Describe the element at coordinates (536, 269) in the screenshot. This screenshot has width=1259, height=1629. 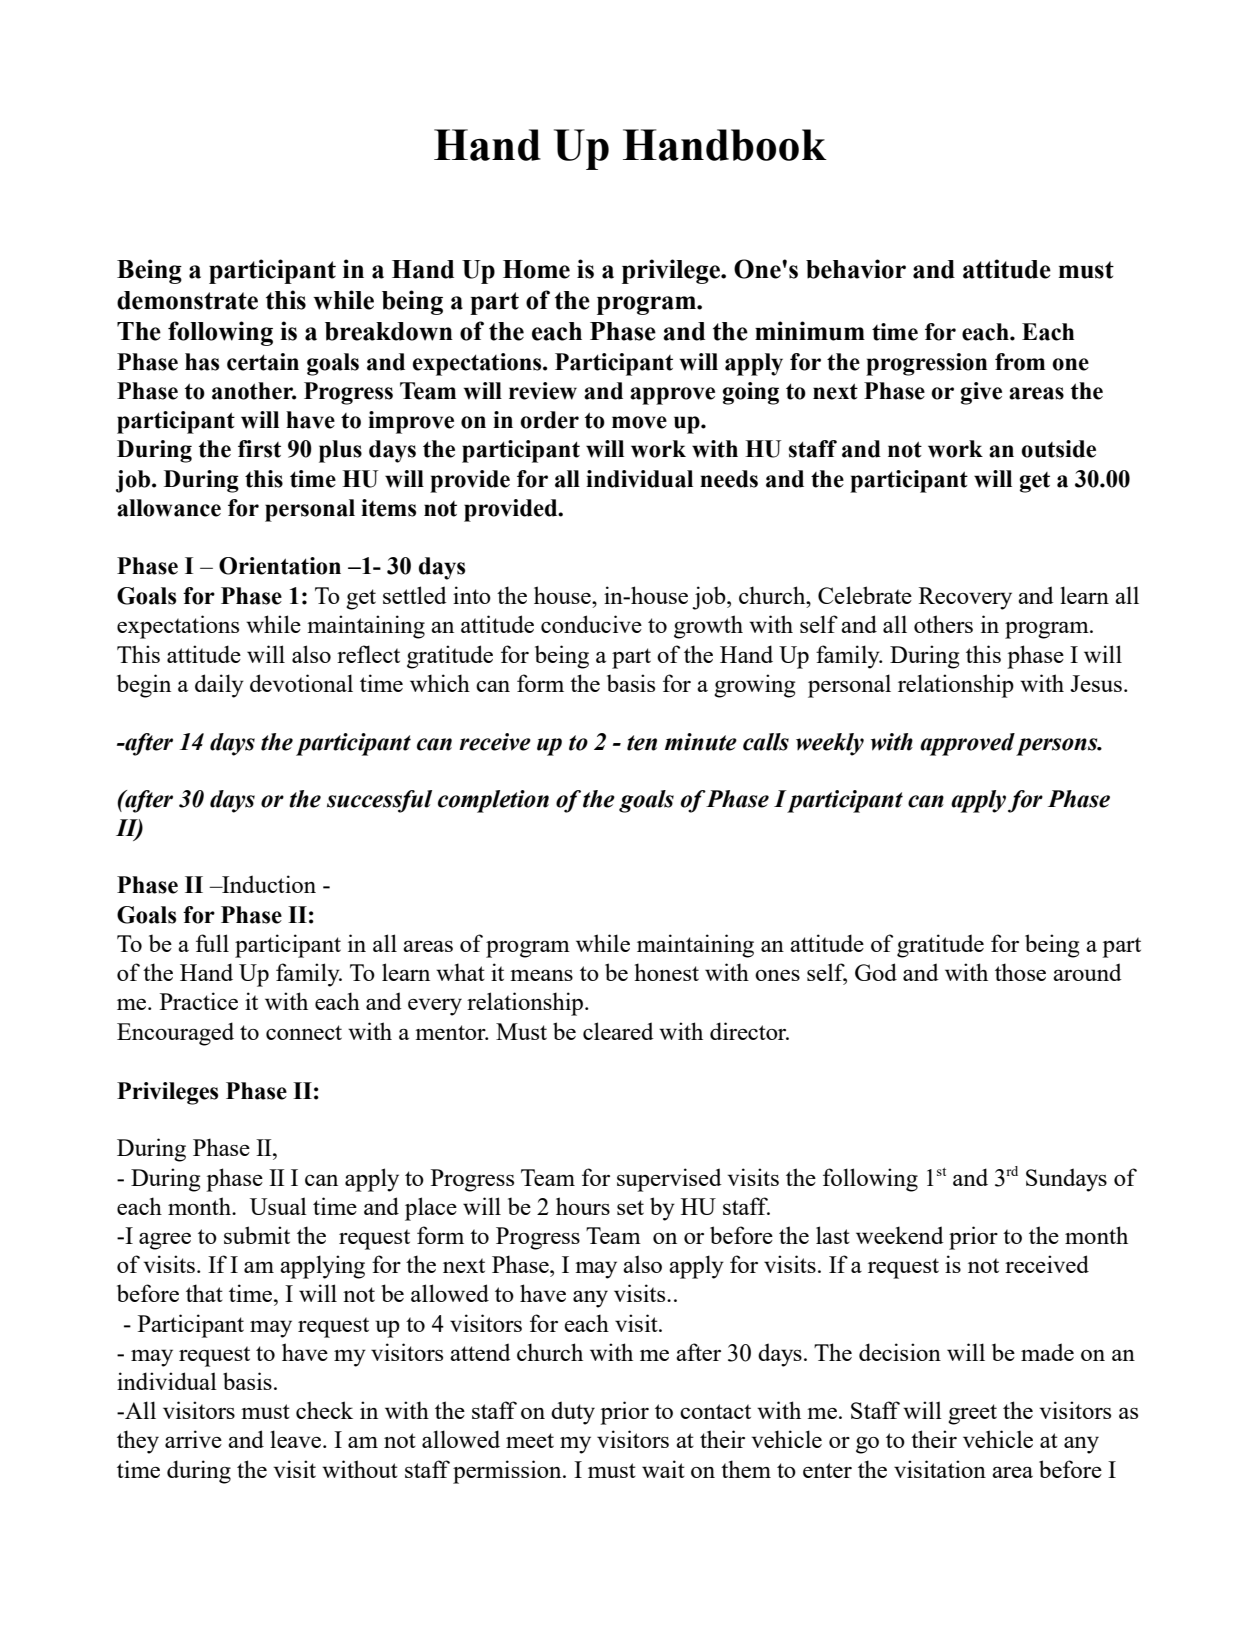
I see `Home` at that location.
